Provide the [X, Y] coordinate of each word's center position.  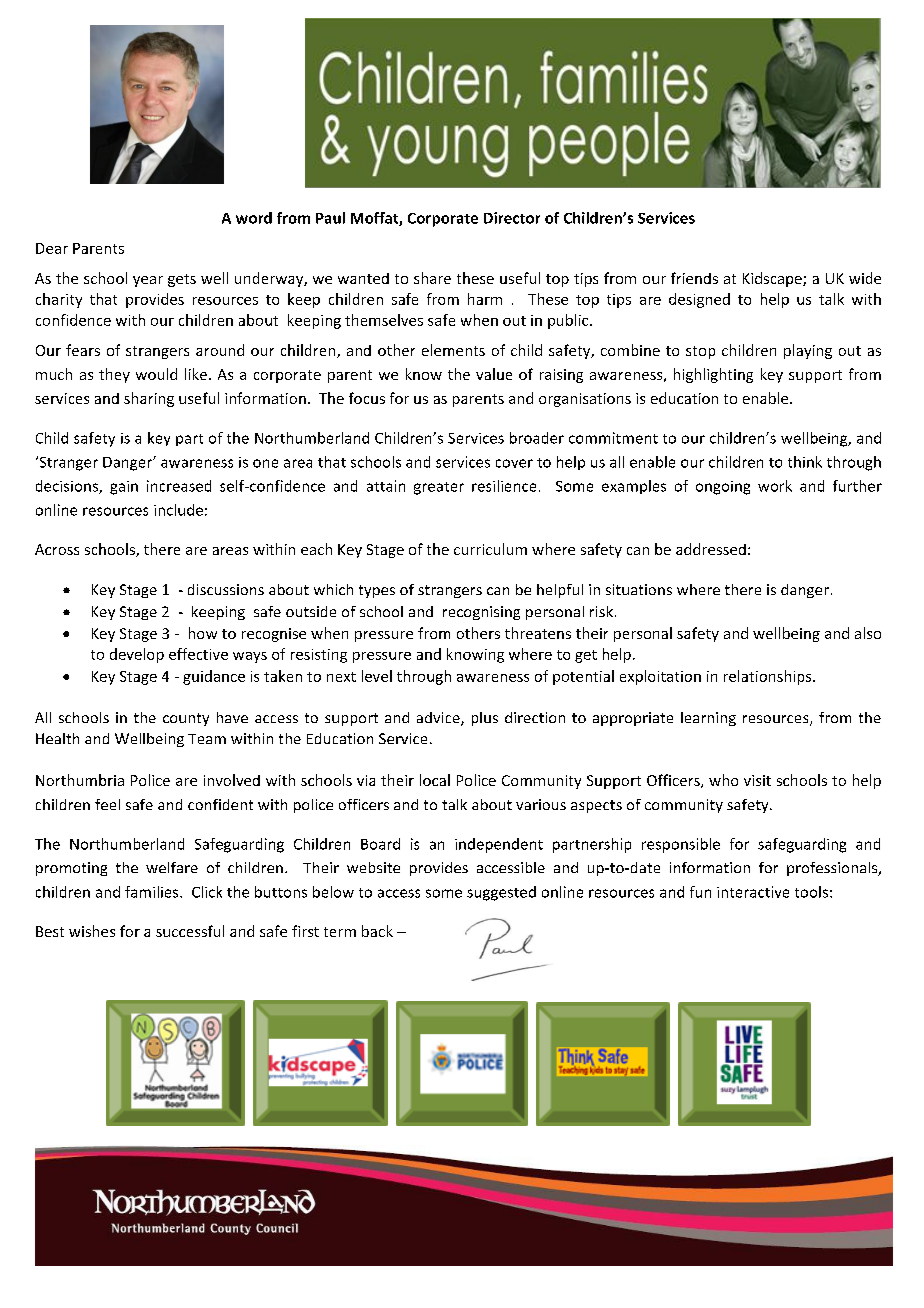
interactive [753, 892]
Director [512, 218]
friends [694, 278]
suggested [501, 893]
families [153, 892]
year [148, 281]
